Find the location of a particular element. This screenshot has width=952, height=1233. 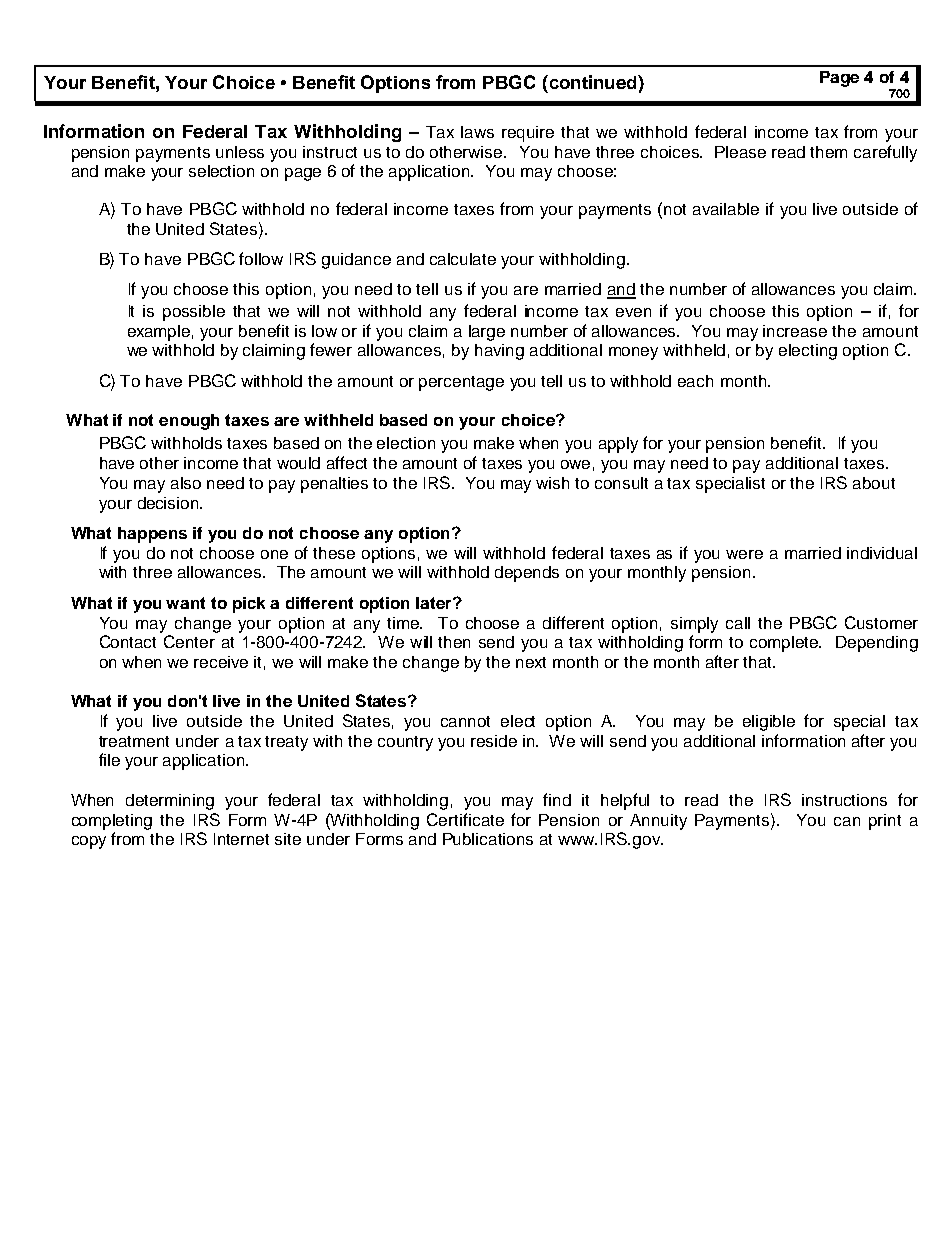

wish is located at coordinates (552, 483).
